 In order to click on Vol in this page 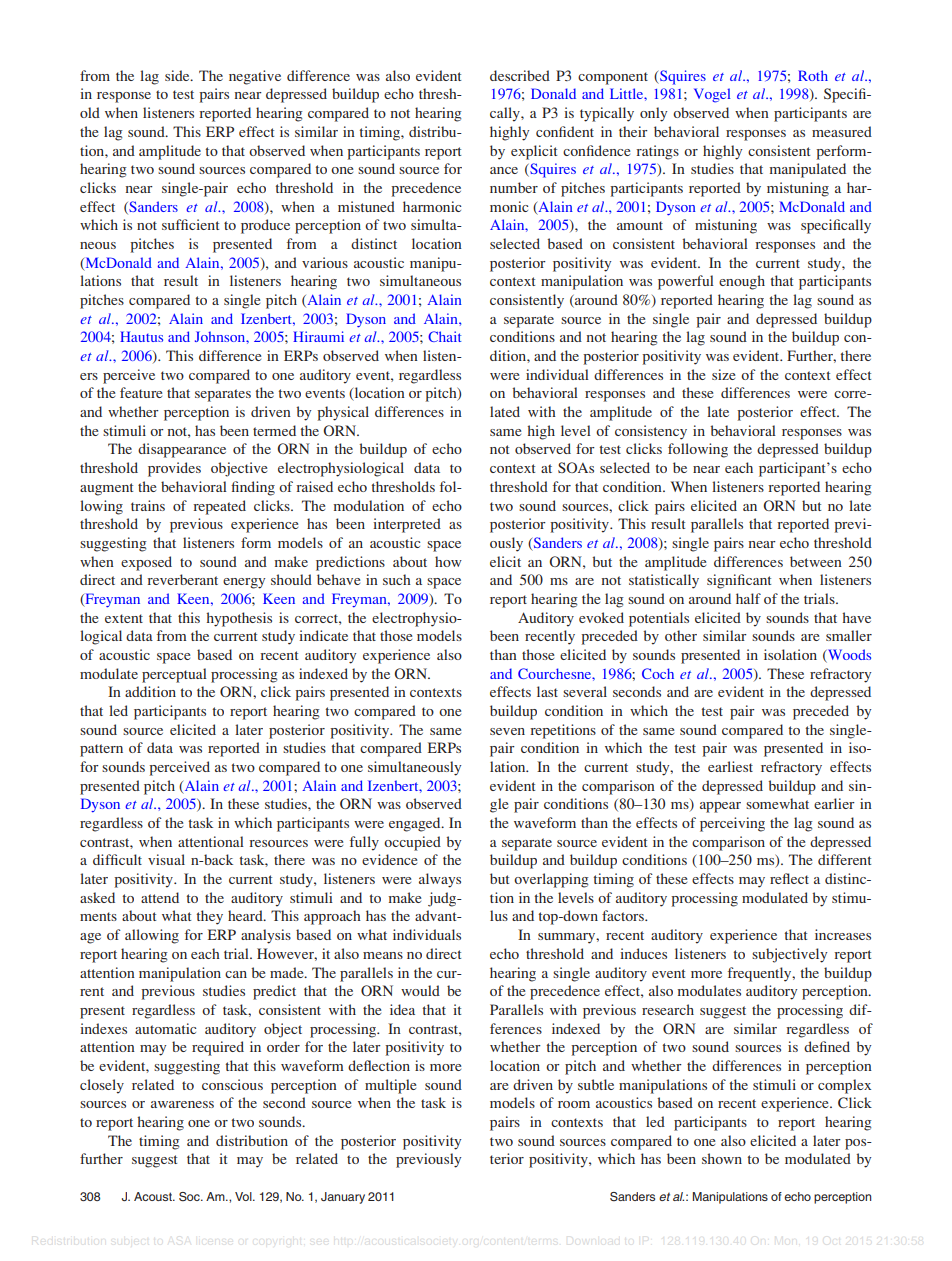, I will do `click(244, 1196)`.
